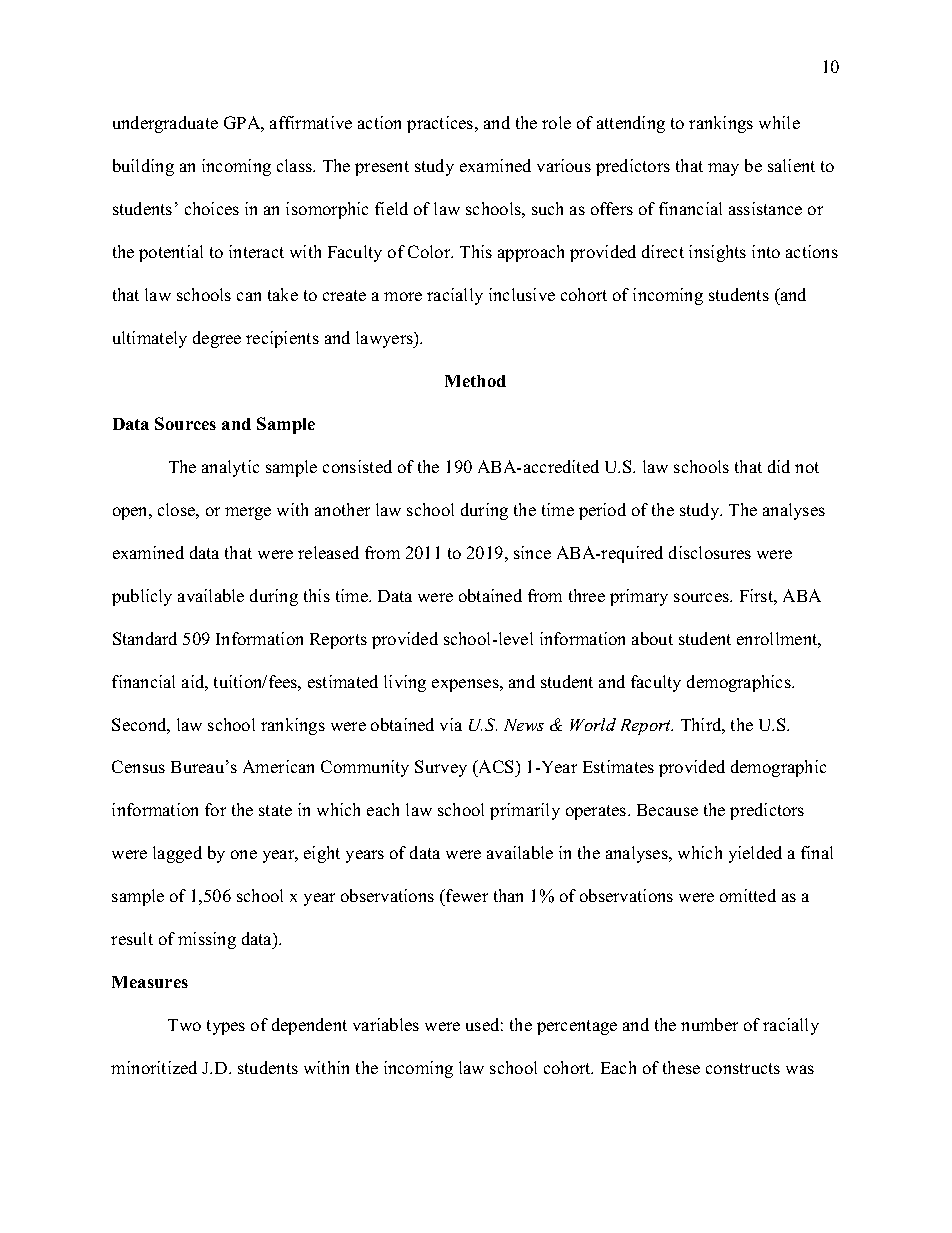 The height and width of the screenshot is (1233, 952). I want to click on number, so click(709, 1024).
